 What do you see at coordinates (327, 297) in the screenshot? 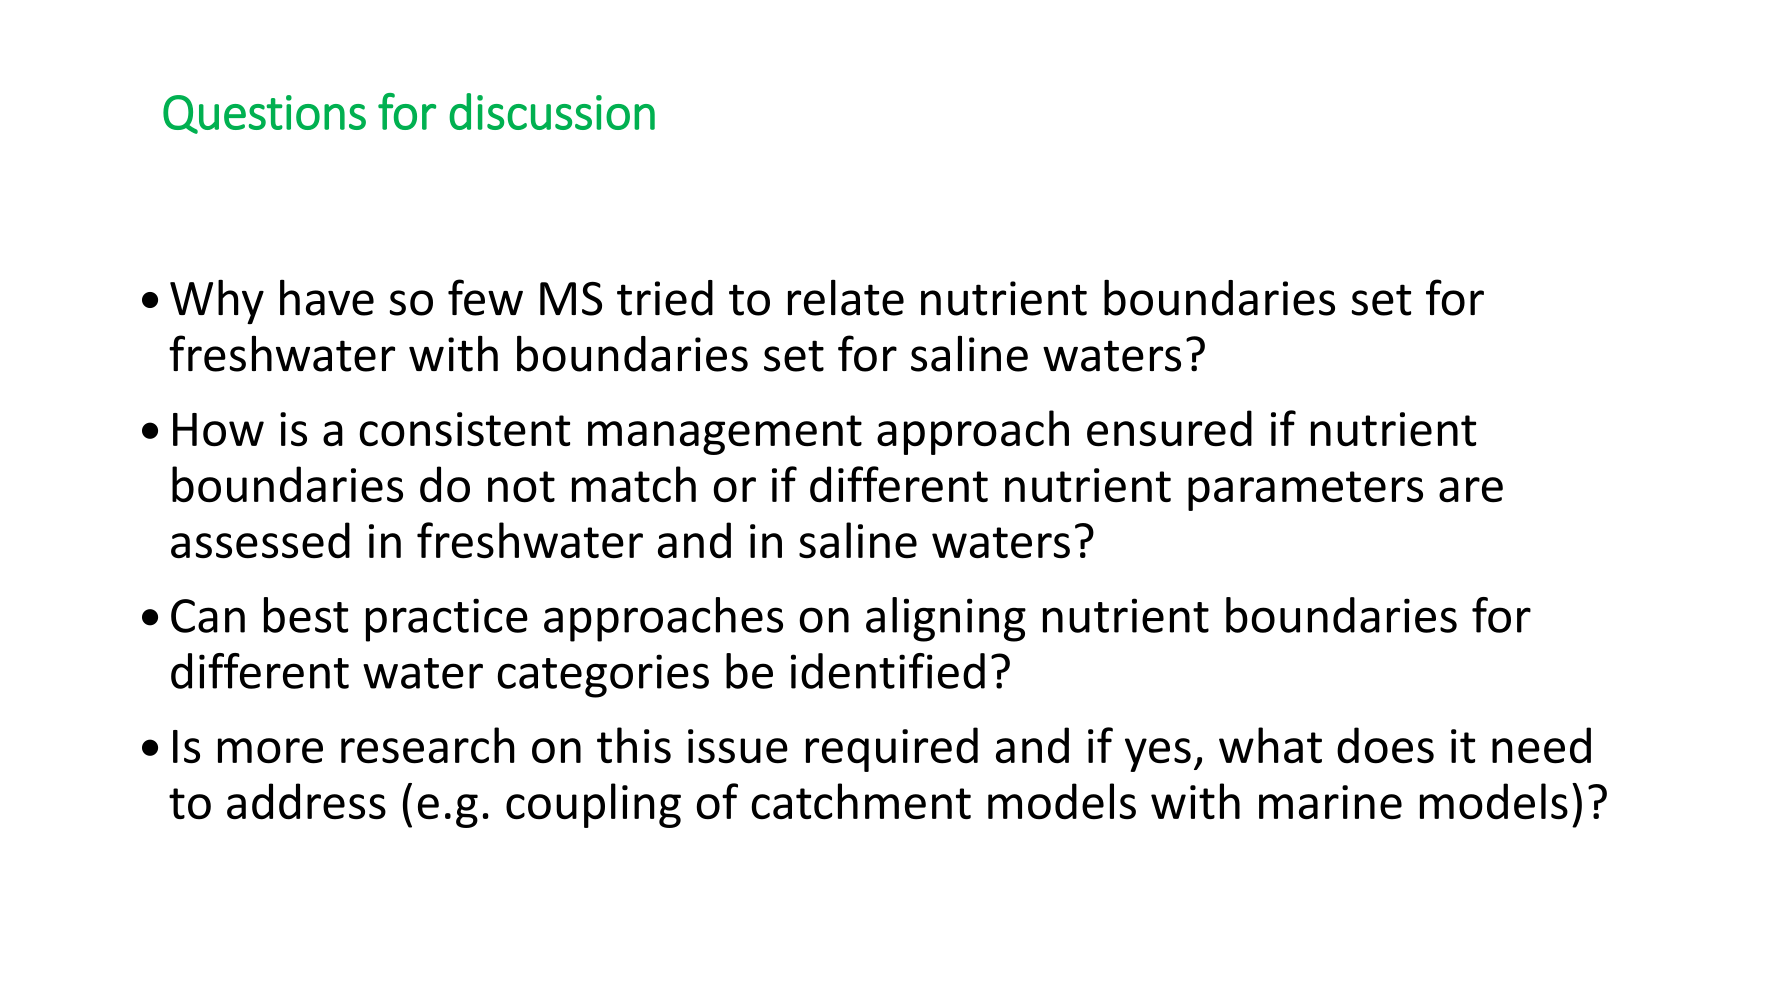
I see `have` at bounding box center [327, 297].
